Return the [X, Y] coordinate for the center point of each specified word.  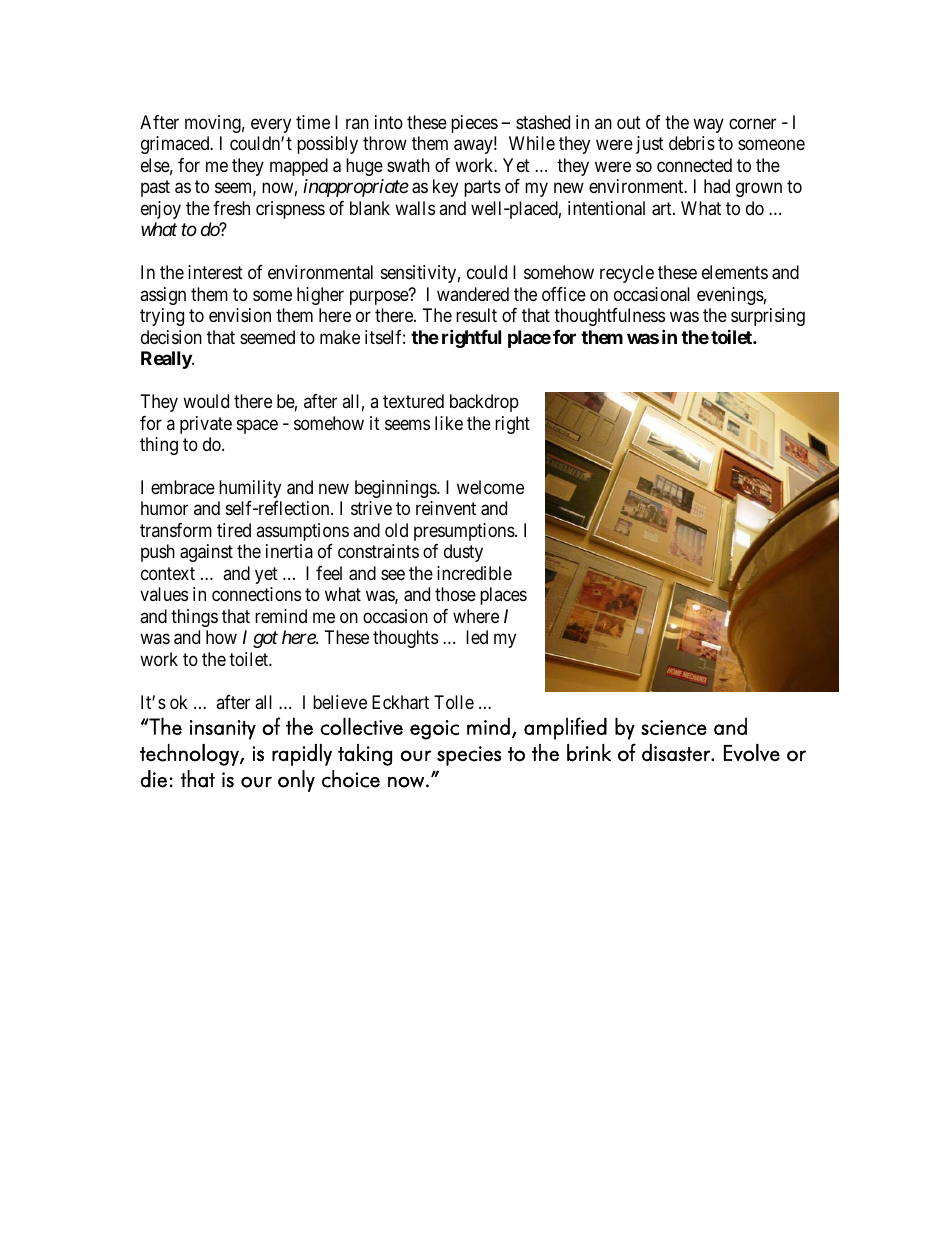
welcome [490, 487]
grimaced [176, 145]
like [449, 423]
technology [190, 755]
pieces [474, 124]
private [206, 425]
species [469, 756]
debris [692, 143]
